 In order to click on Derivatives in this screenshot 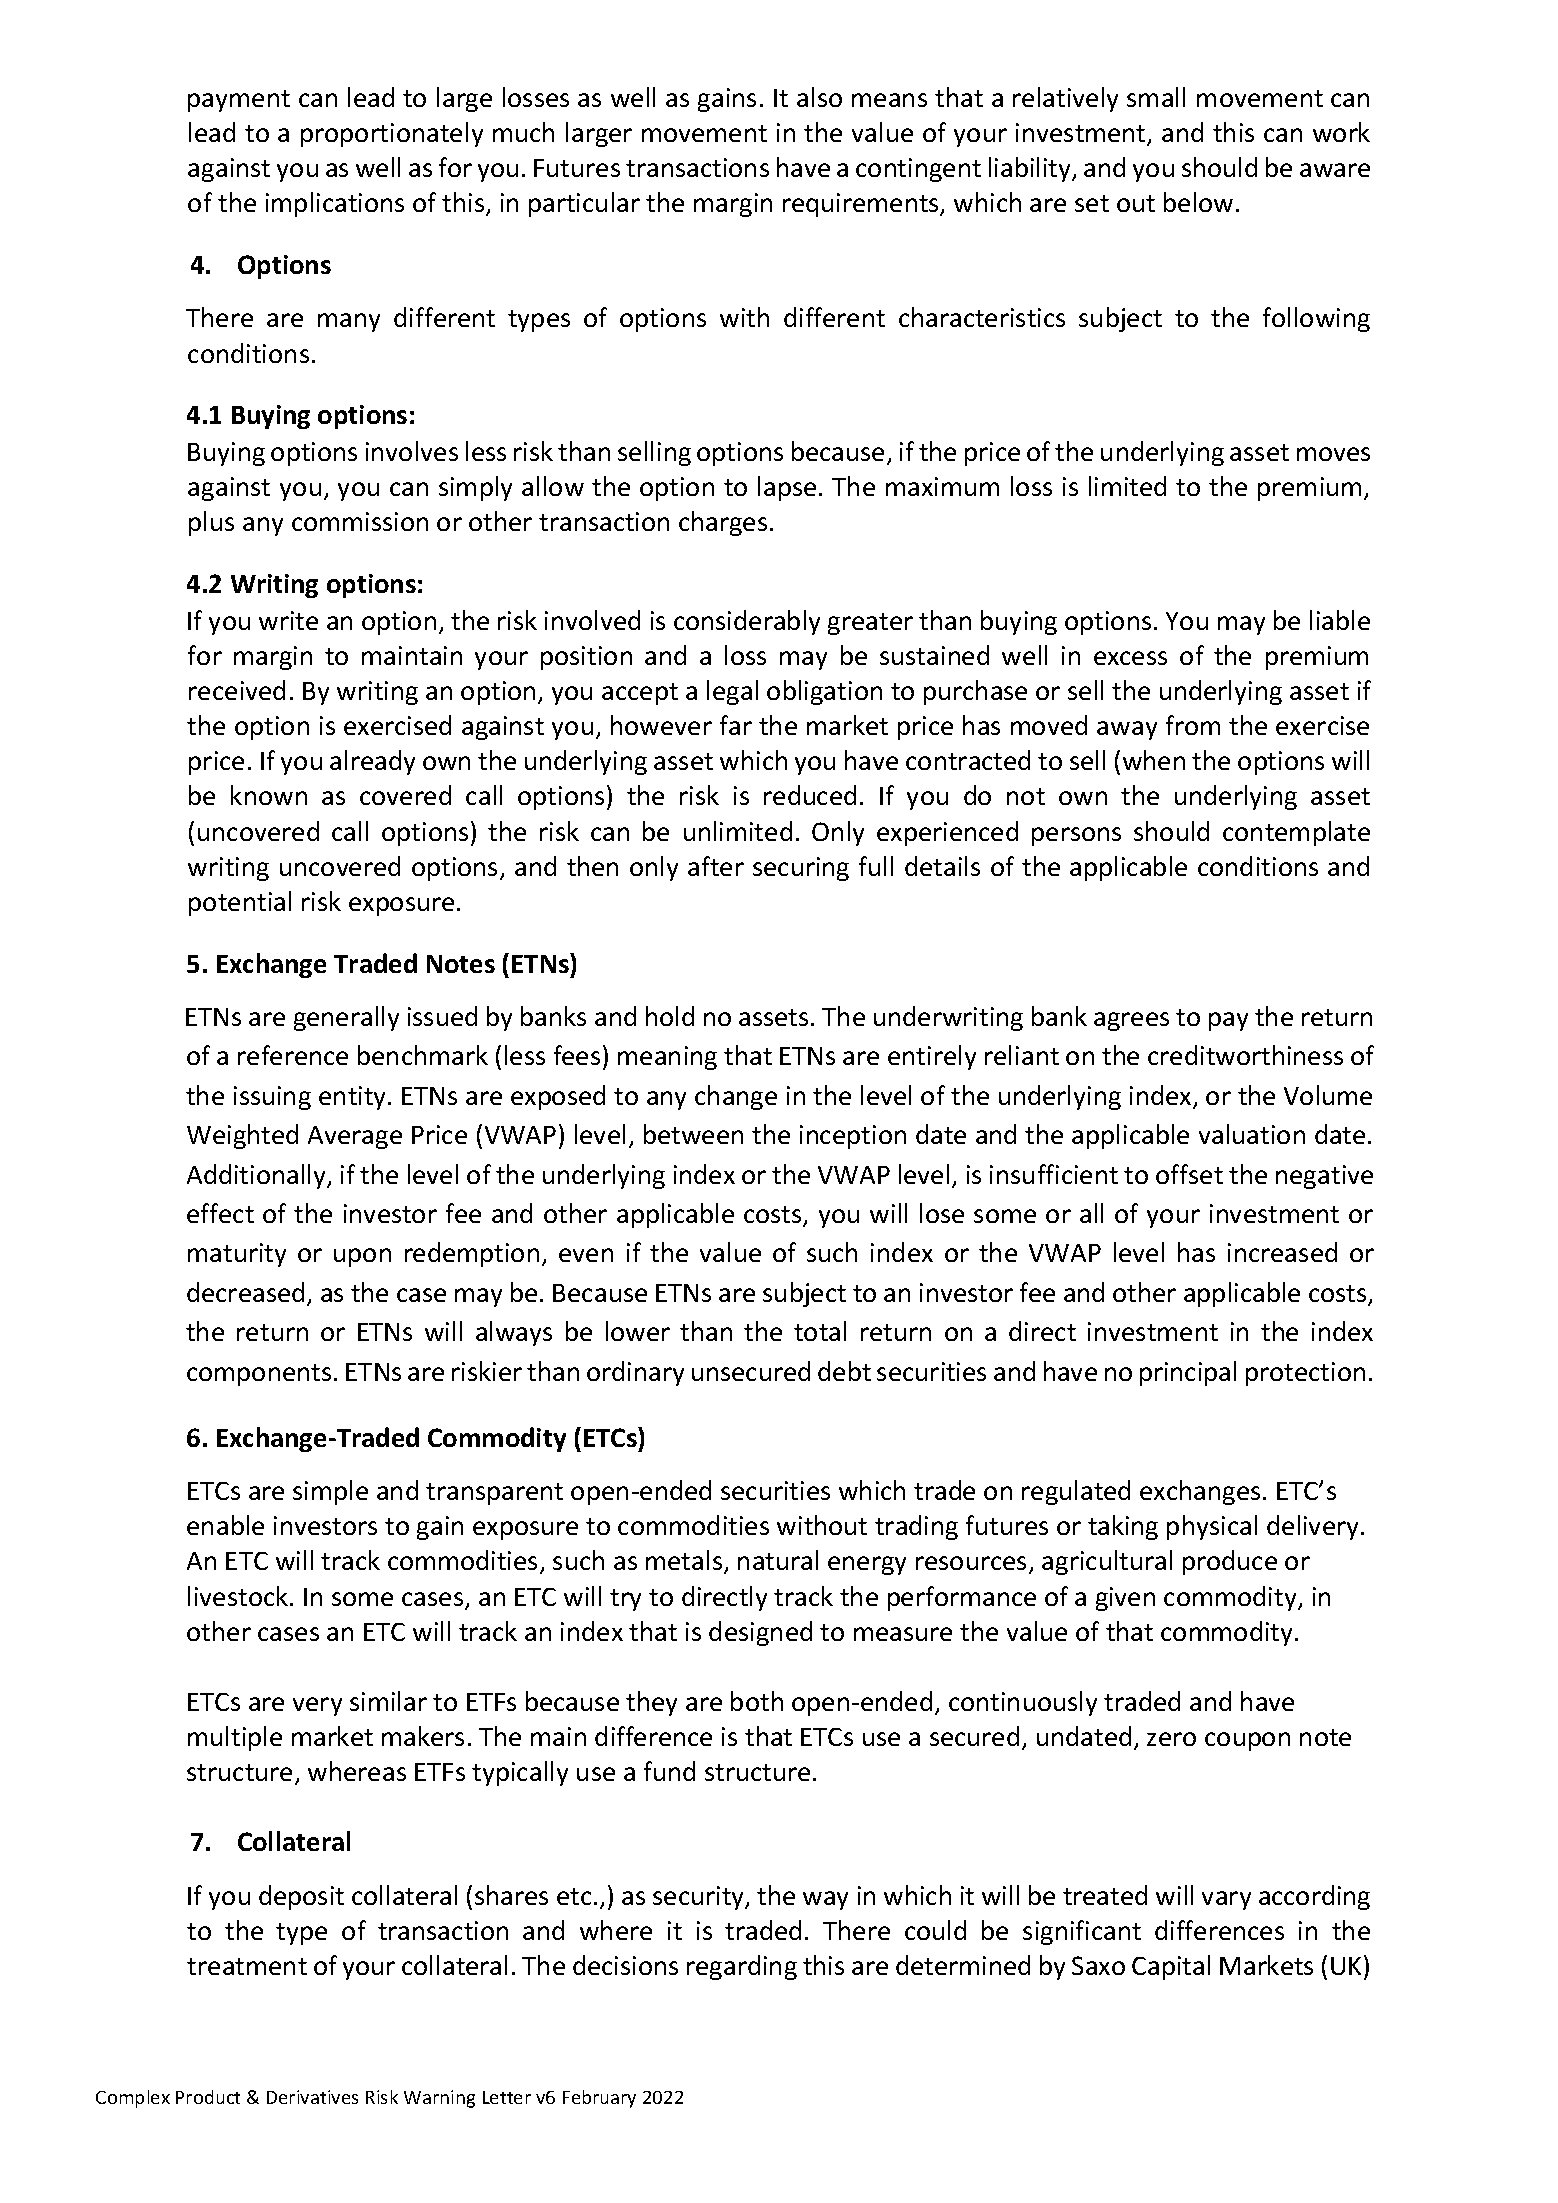, I will do `click(312, 2097)`.
